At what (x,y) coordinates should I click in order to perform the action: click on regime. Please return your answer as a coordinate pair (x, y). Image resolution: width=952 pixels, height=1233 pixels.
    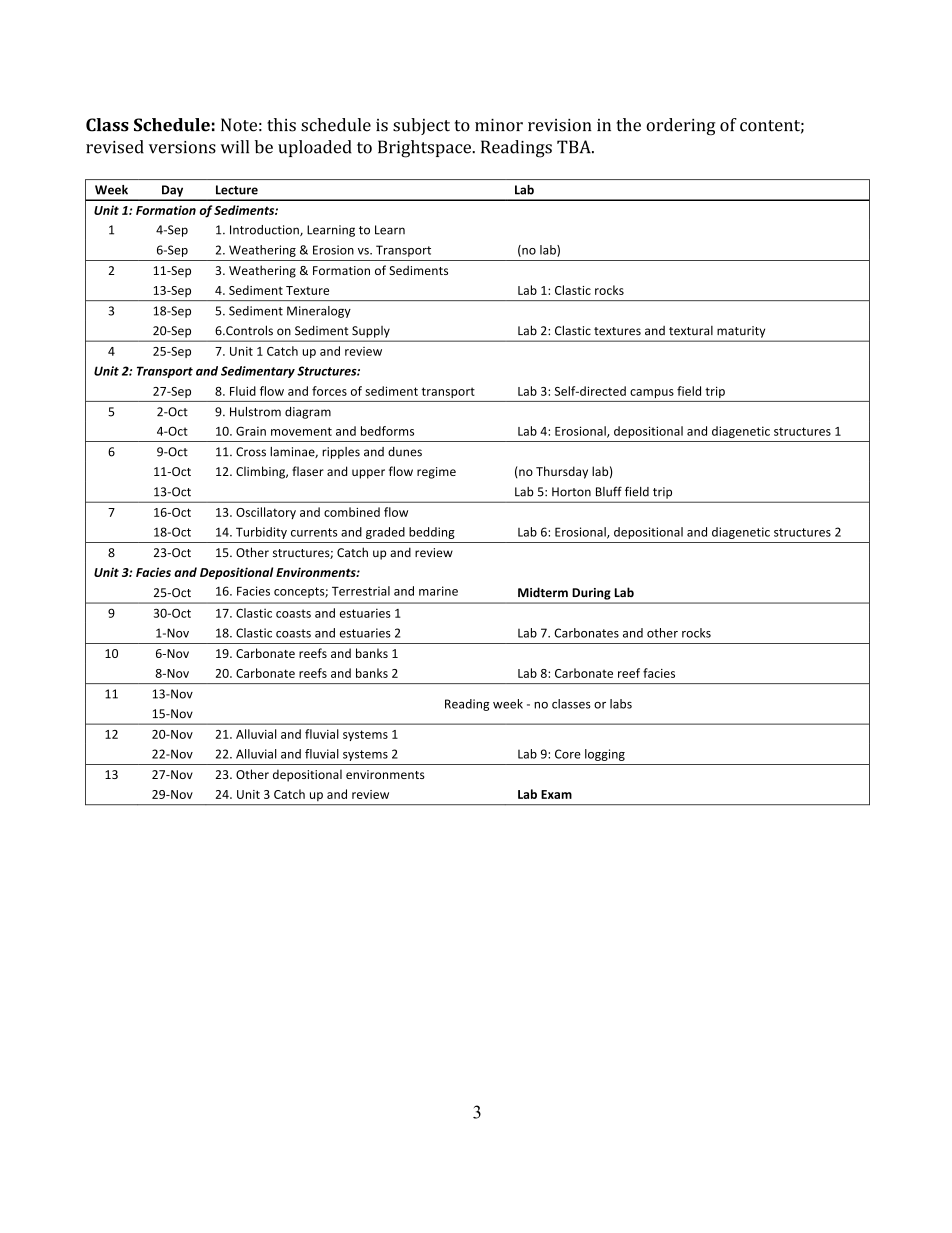
    Looking at the image, I should click on (436, 473).
